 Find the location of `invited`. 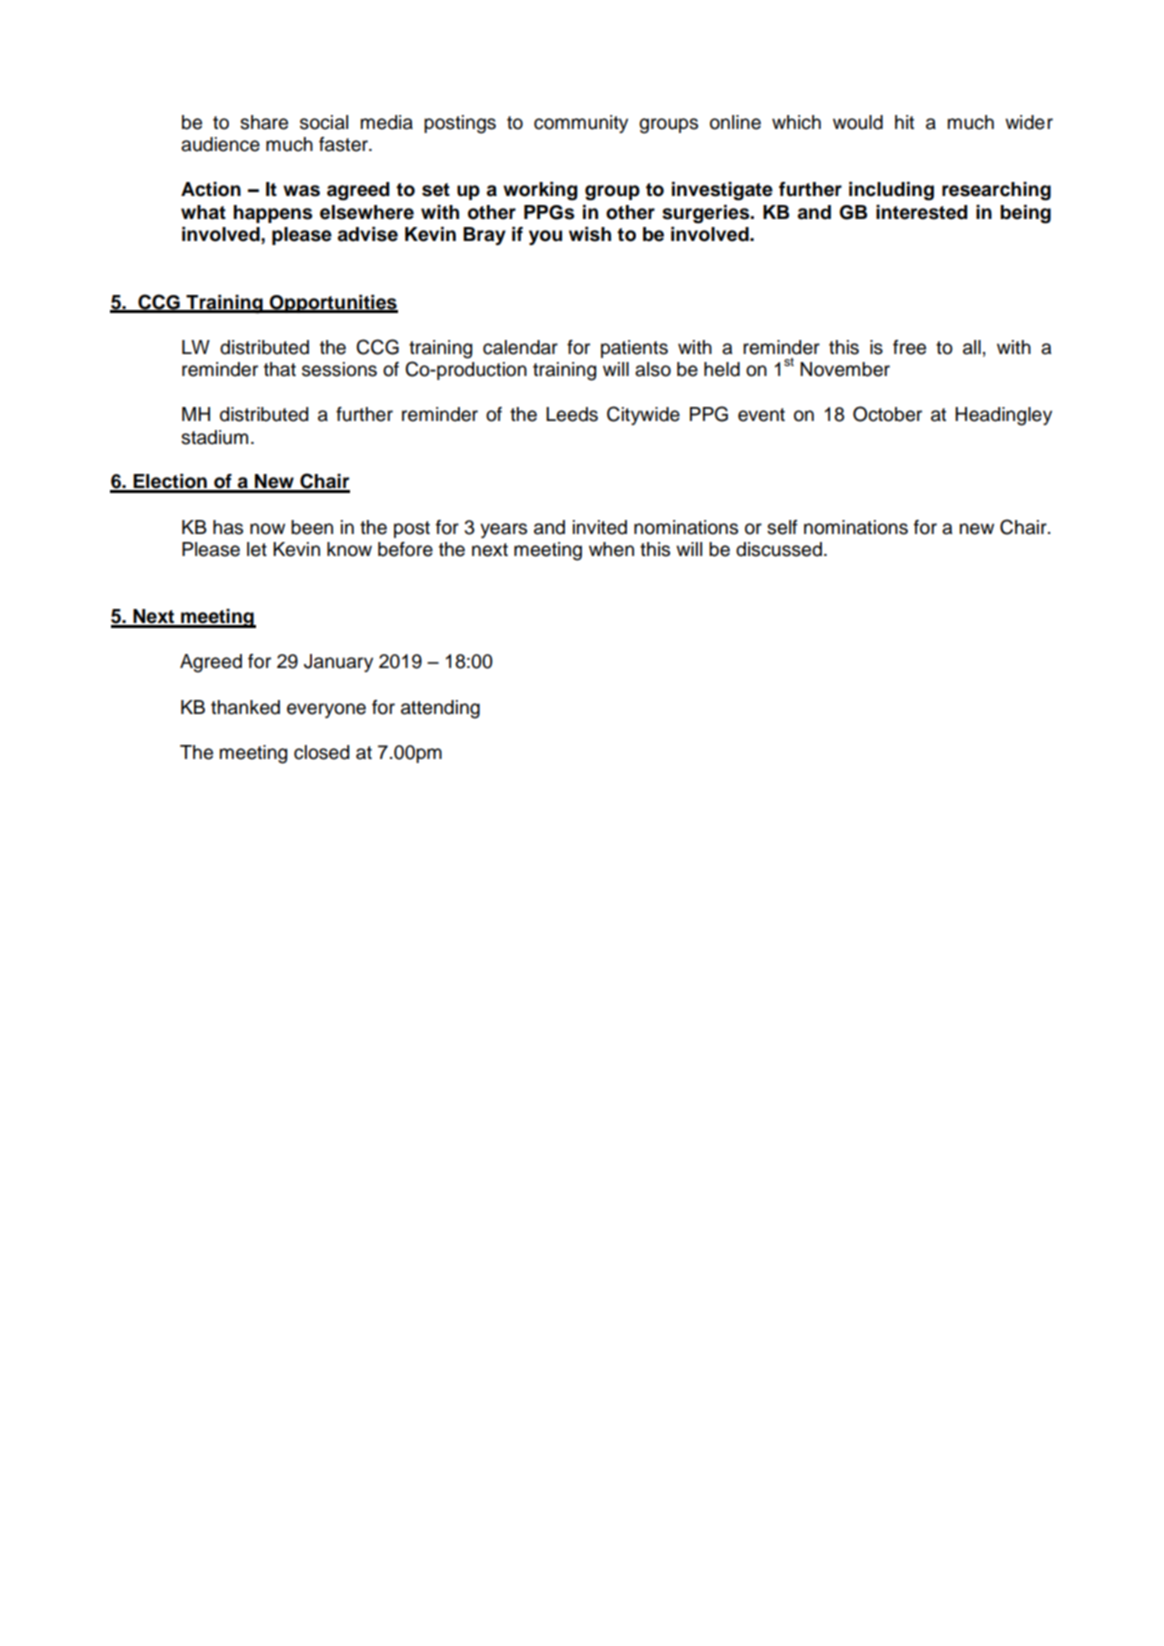

invited is located at coordinates (600, 527).
